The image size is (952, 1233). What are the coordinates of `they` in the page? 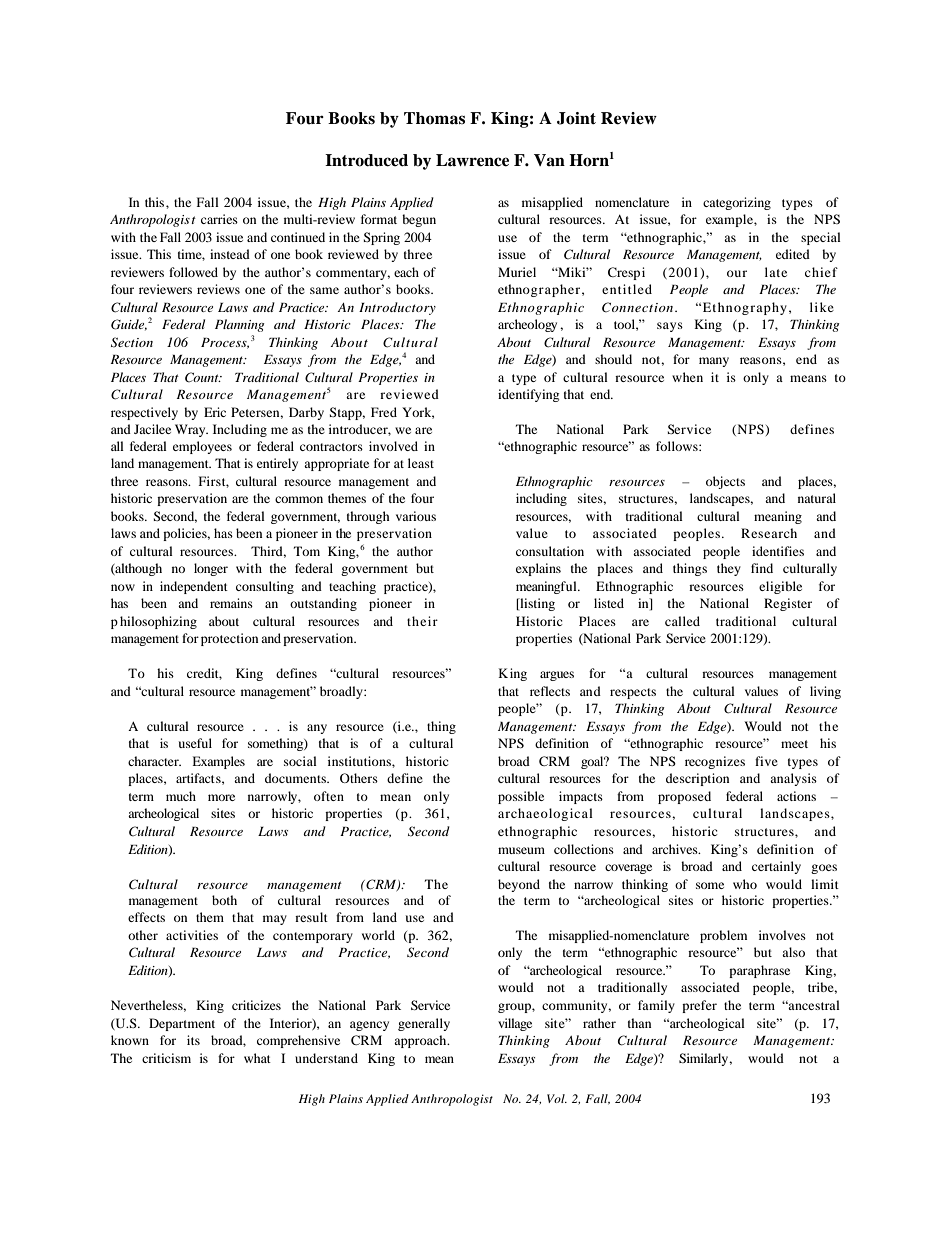 It's located at (729, 569).
